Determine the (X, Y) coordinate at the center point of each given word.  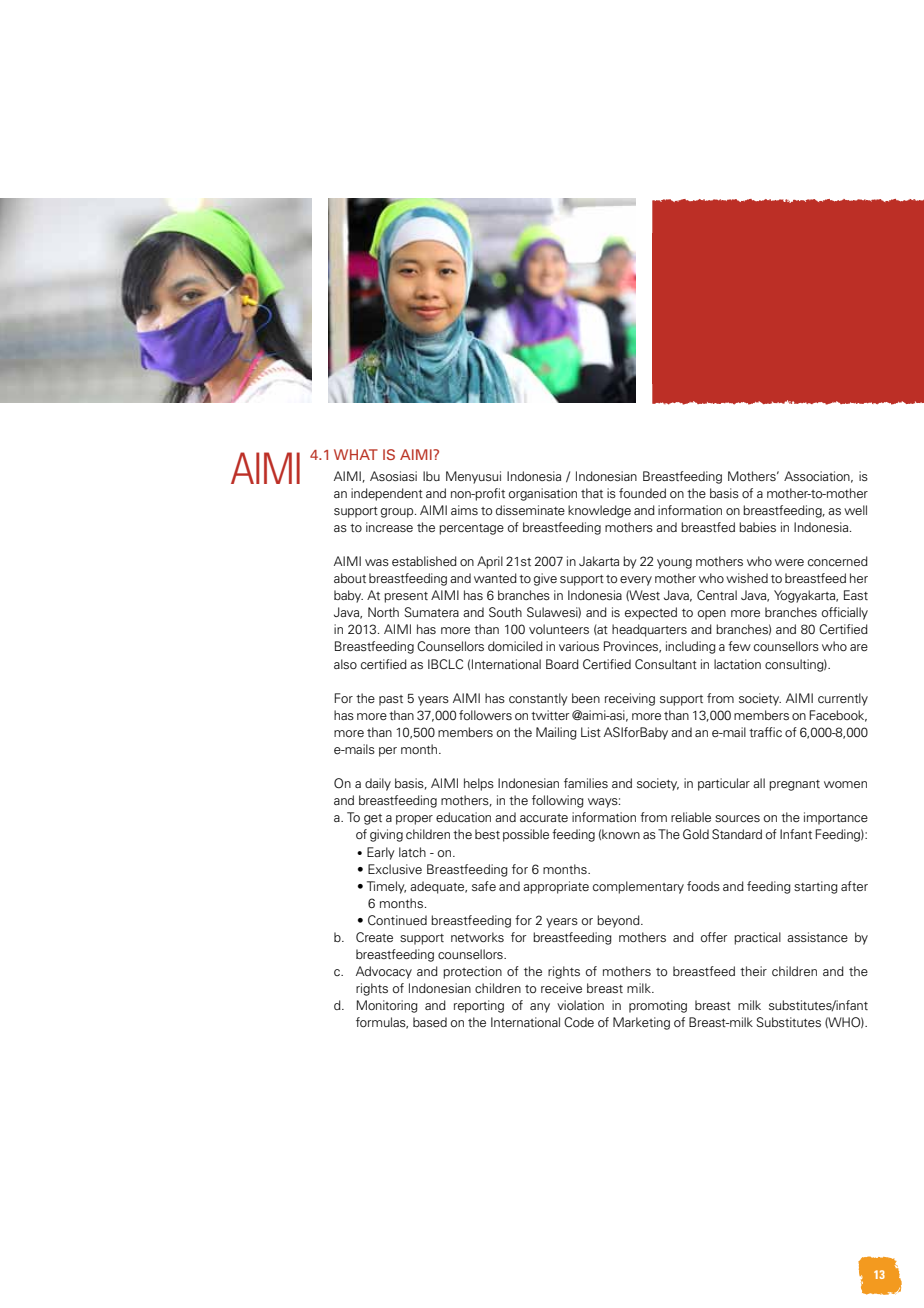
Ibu (431, 476)
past (391, 700)
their (753, 971)
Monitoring (387, 1006)
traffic (765, 732)
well (855, 510)
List (591, 732)
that (592, 493)
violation (580, 1005)
